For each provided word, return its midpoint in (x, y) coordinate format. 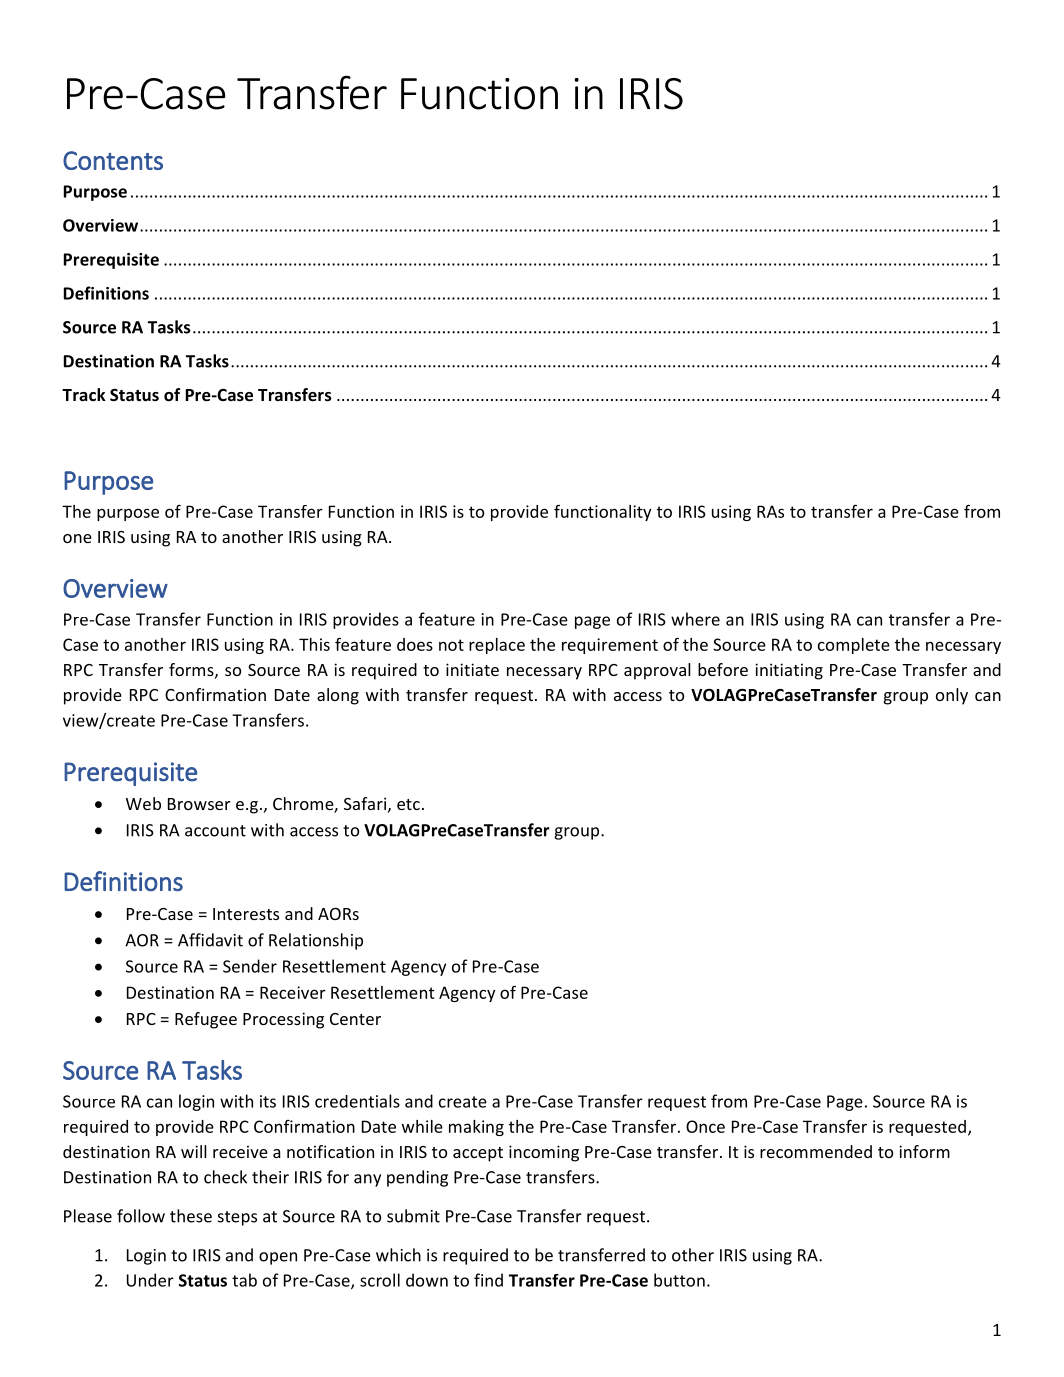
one (77, 538)
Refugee (206, 1020)
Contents (113, 160)
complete (854, 646)
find (488, 1280)
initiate (472, 669)
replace (497, 646)
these (191, 1216)
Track (84, 394)
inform (924, 1151)
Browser (199, 804)
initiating (789, 671)
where (695, 619)
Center (355, 1019)
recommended (816, 1151)
